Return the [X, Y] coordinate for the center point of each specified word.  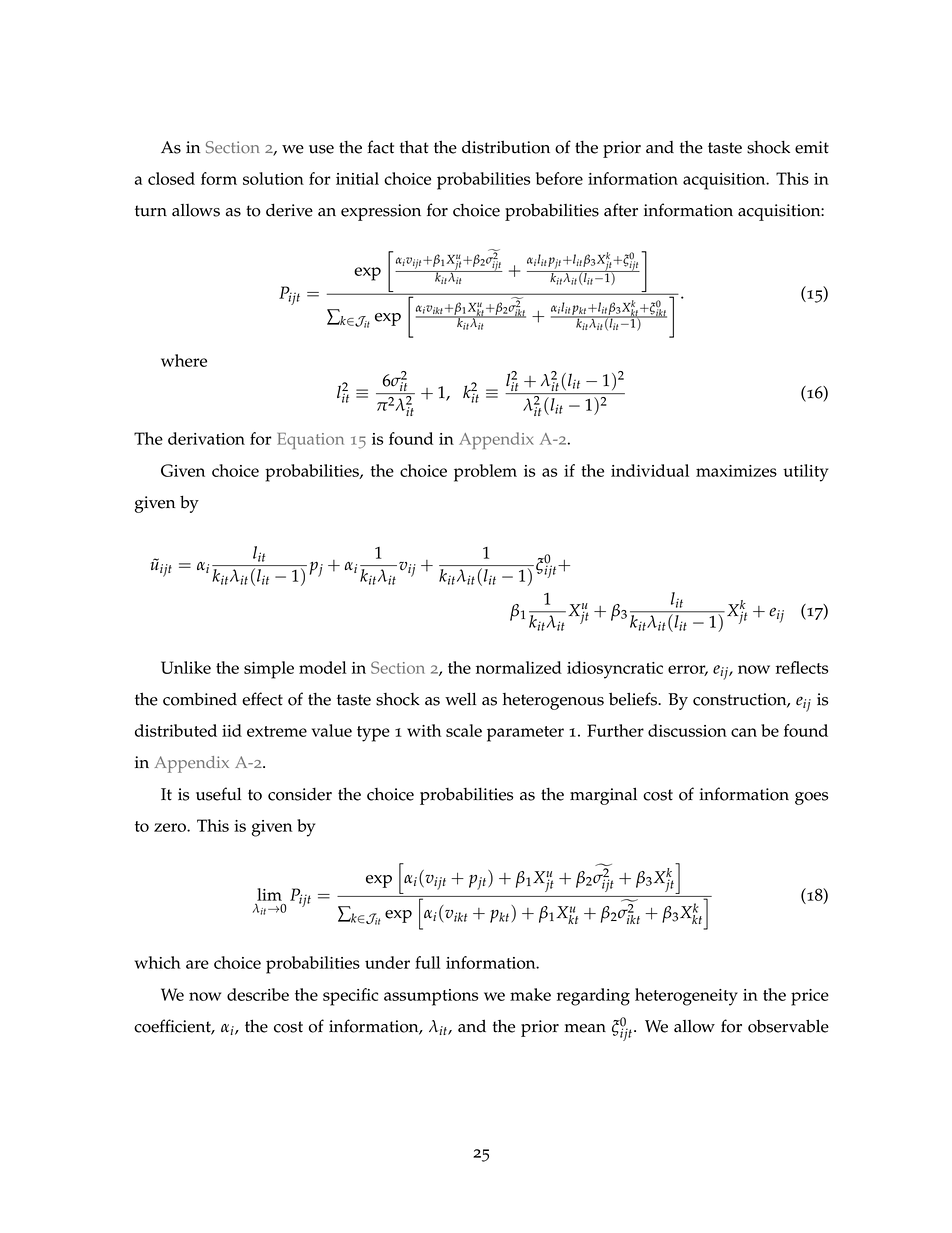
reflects [802, 667]
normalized [519, 667]
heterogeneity [686, 997]
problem [485, 473]
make [530, 994]
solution [273, 178]
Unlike [186, 667]
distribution [506, 147]
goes [811, 798]
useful [218, 794]
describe [258, 994]
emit [812, 147]
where [184, 360]
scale [464, 730]
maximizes [736, 471]
